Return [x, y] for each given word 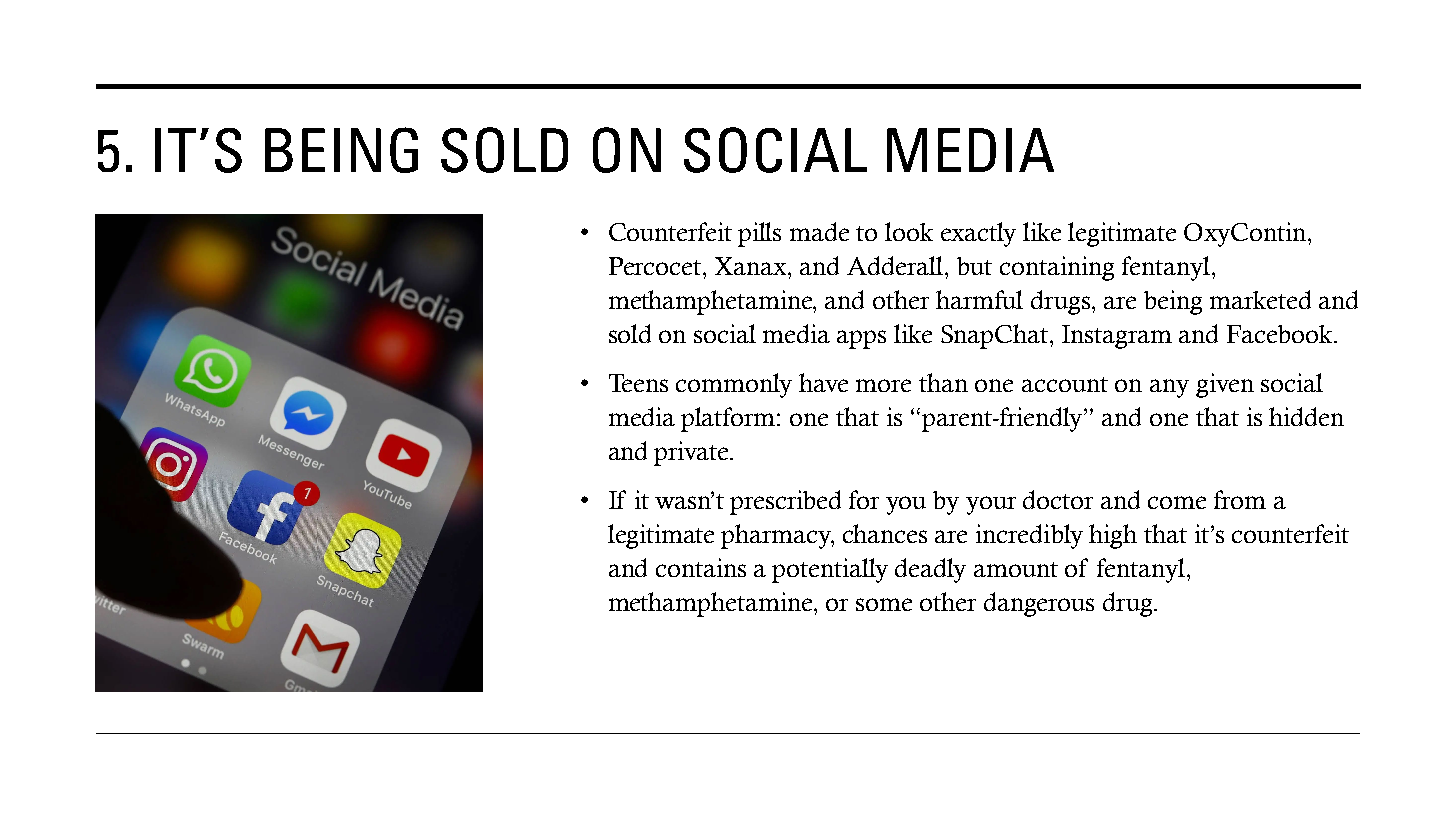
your [991, 505]
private [692, 453]
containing [1057, 268]
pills [759, 234]
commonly [734, 385]
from [1240, 499]
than [943, 382]
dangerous [1039, 604]
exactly [978, 234]
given [1225, 385]
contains [701, 567]
